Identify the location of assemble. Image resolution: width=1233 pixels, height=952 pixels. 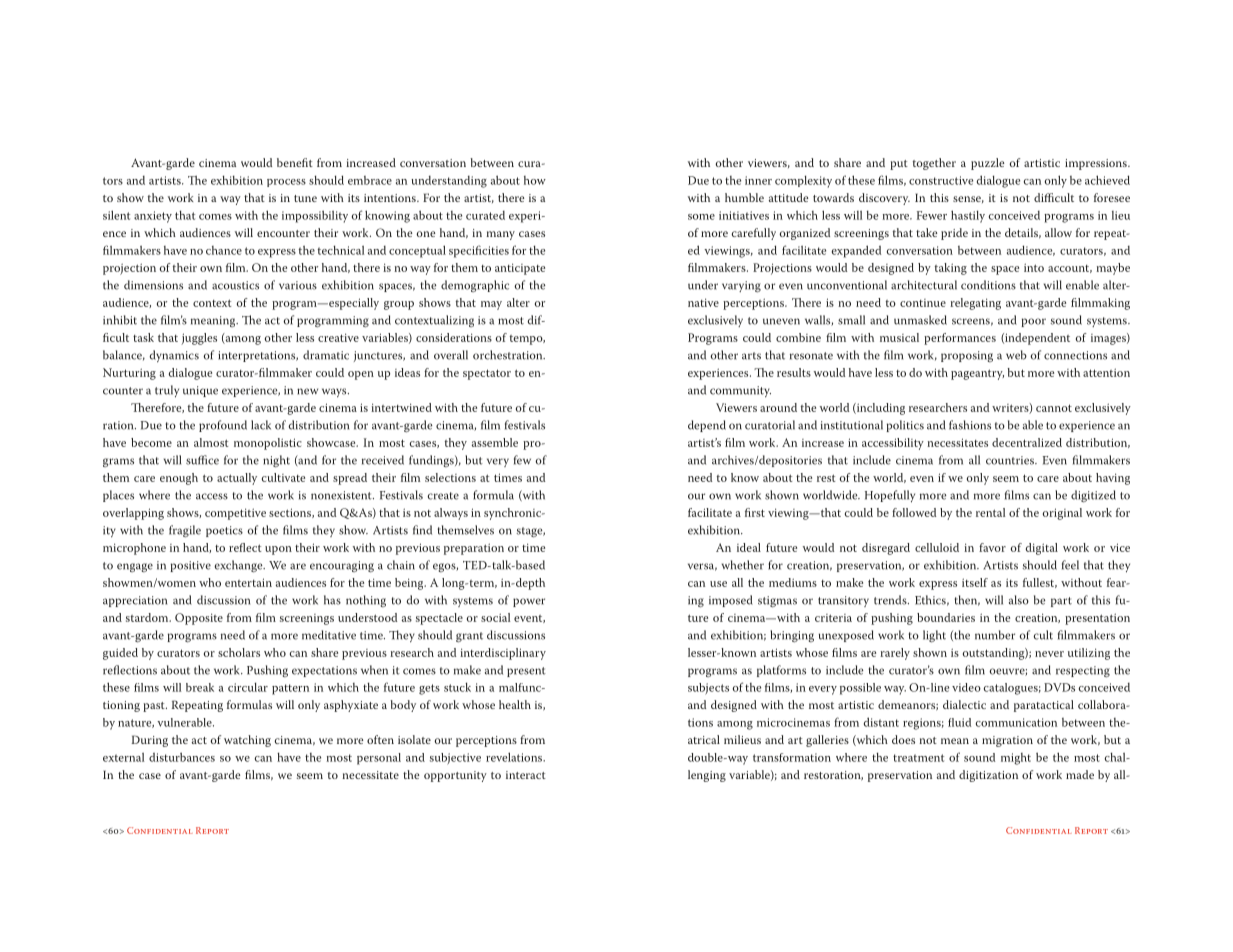
(495, 442).
